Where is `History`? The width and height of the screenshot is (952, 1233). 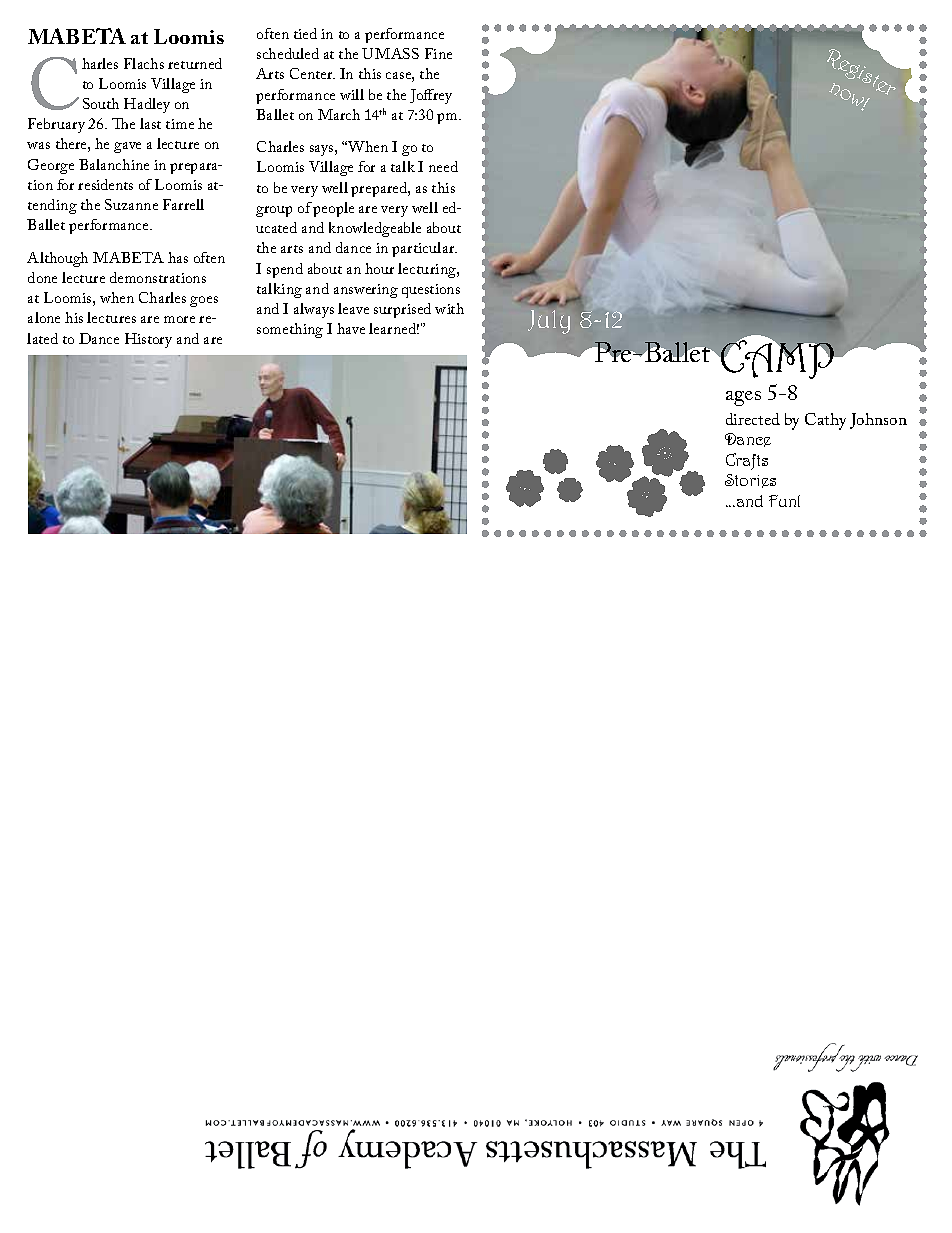 History is located at coordinates (148, 340).
